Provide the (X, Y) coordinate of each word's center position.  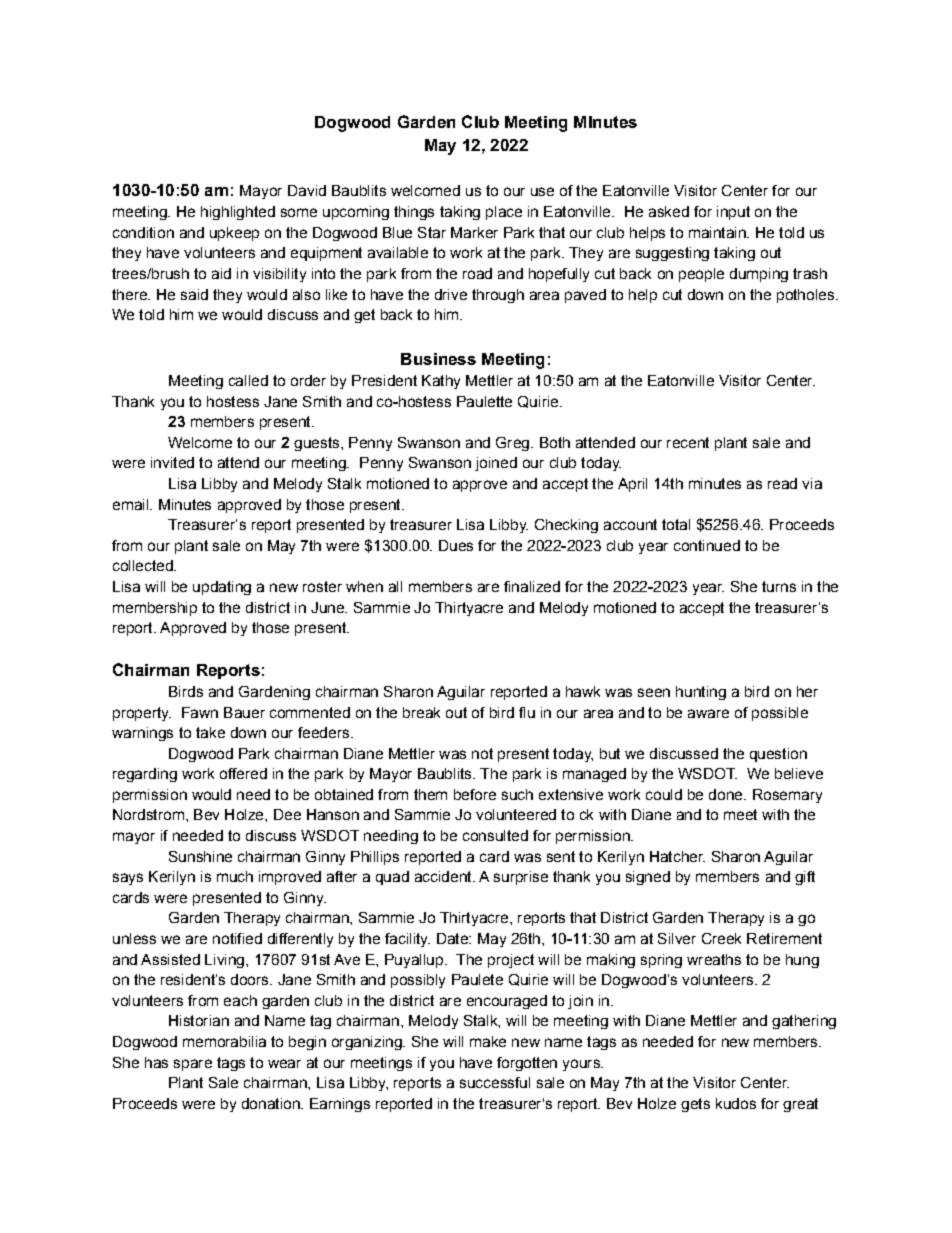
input (733, 213)
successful (495, 1082)
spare (193, 1065)
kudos (736, 1103)
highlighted (238, 213)
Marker (474, 232)
